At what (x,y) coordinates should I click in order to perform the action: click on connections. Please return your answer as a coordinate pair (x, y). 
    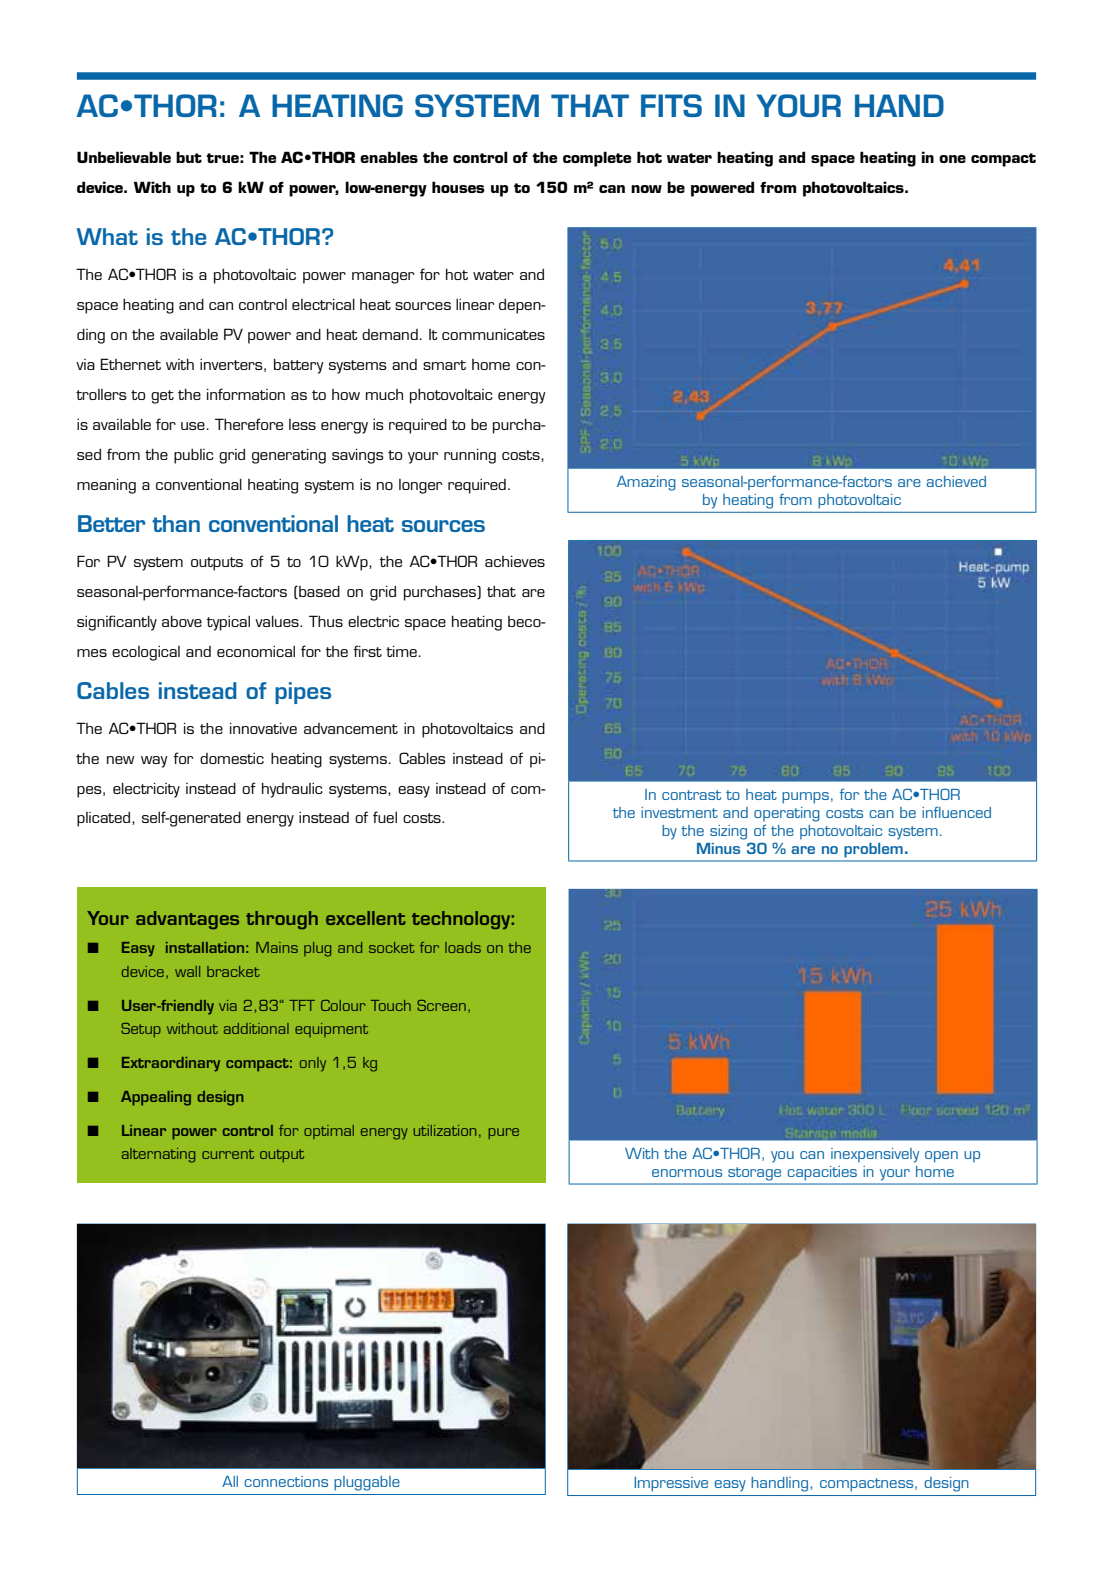
    Looking at the image, I should click on (286, 1481).
